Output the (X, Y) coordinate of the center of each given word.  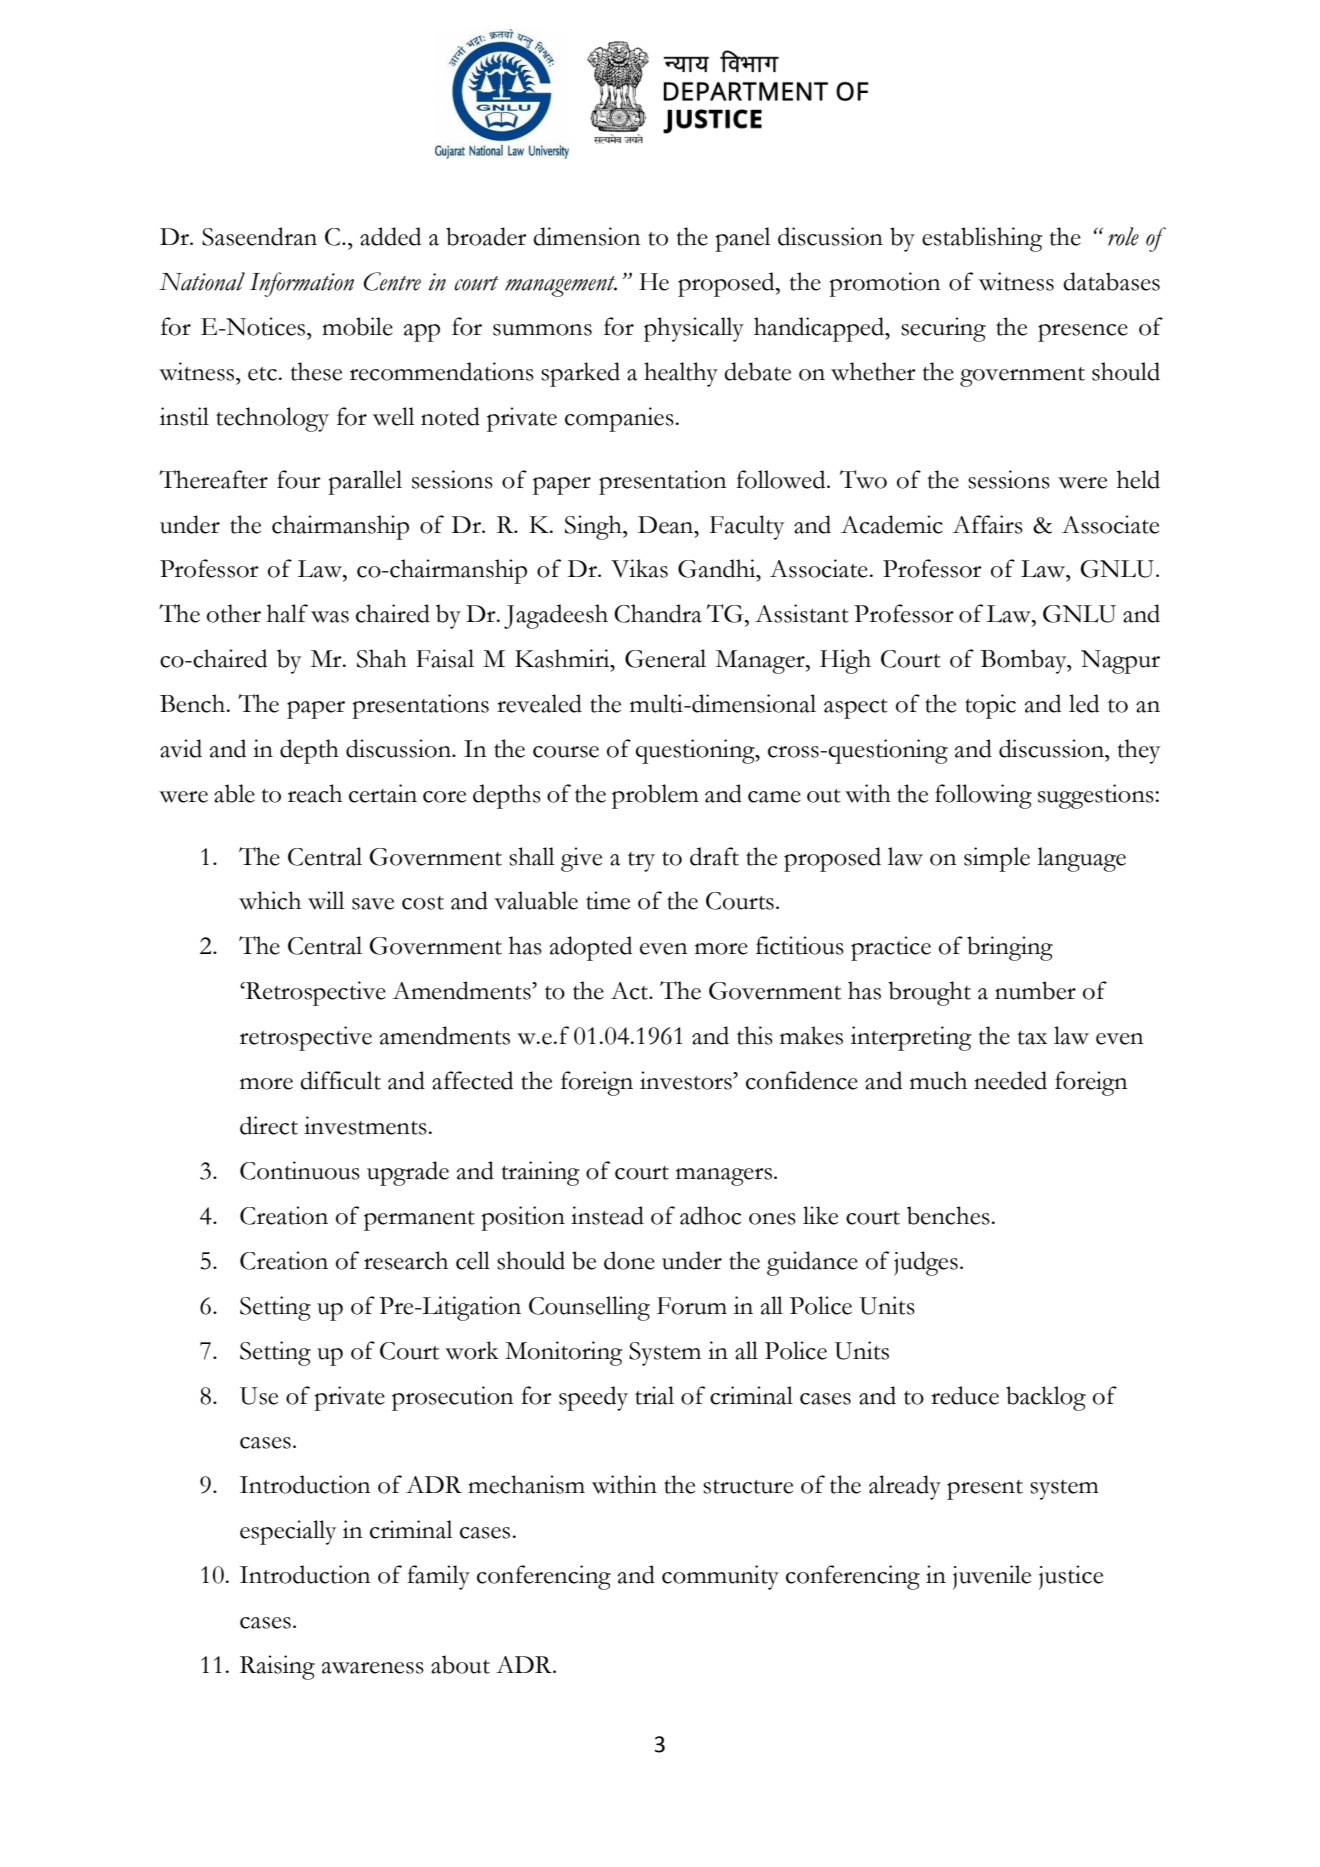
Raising (277, 1667)
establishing (982, 239)
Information (302, 284)
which (270, 900)
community (720, 1577)
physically (694, 329)
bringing (1010, 948)
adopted (591, 948)
